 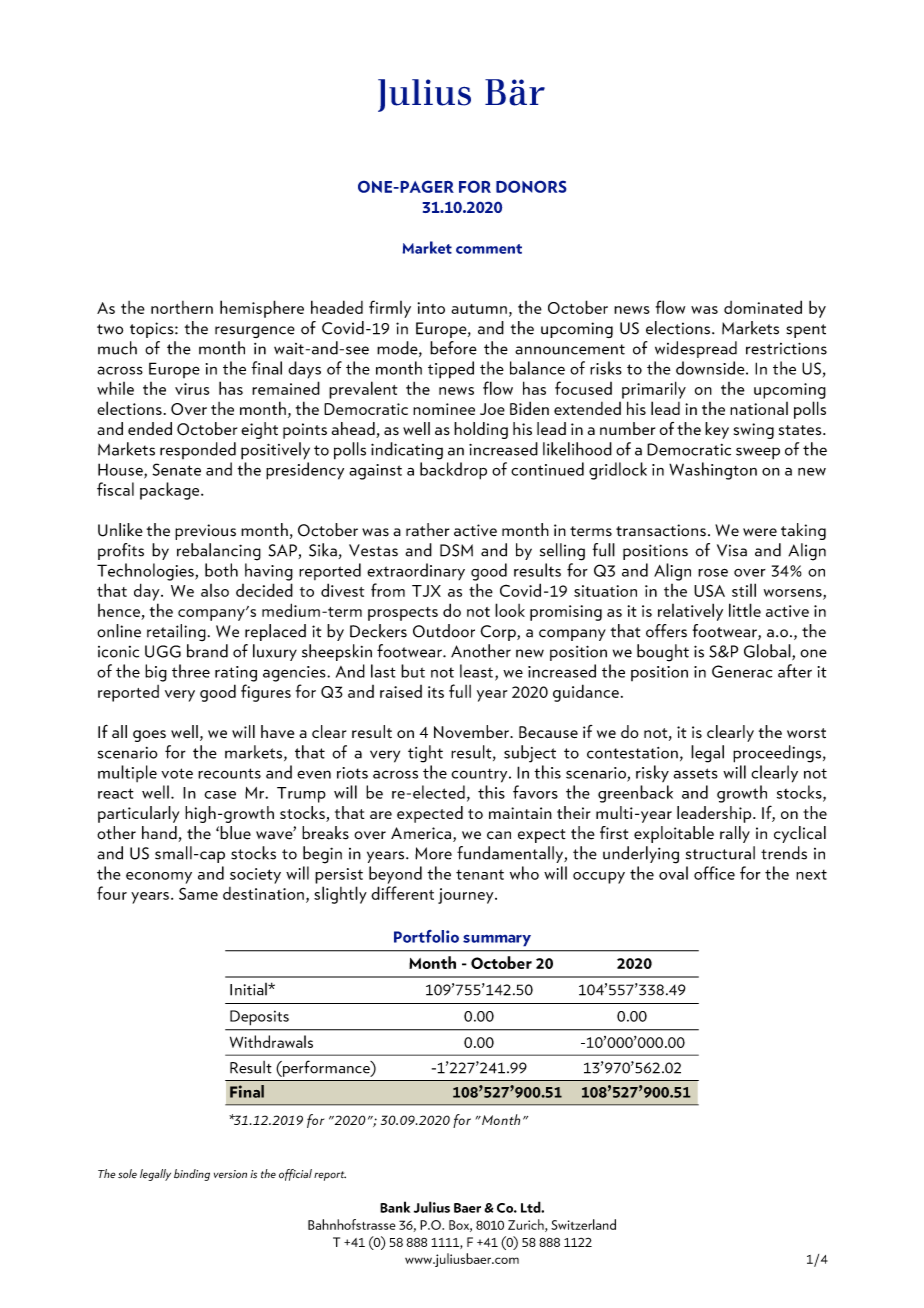 I want to click on binding, so click(x=192, y=1175).
